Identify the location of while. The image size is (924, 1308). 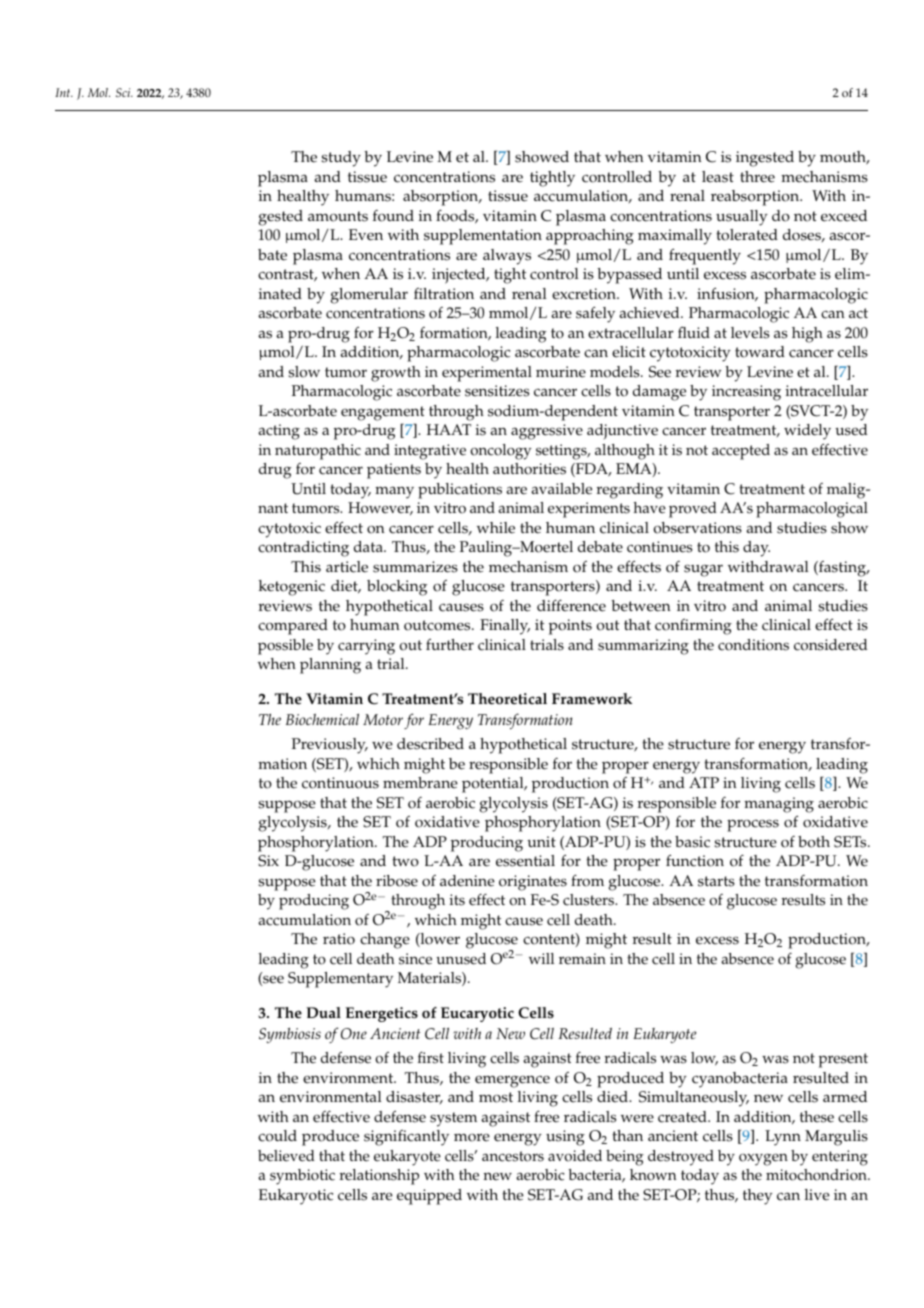
(496, 528).
